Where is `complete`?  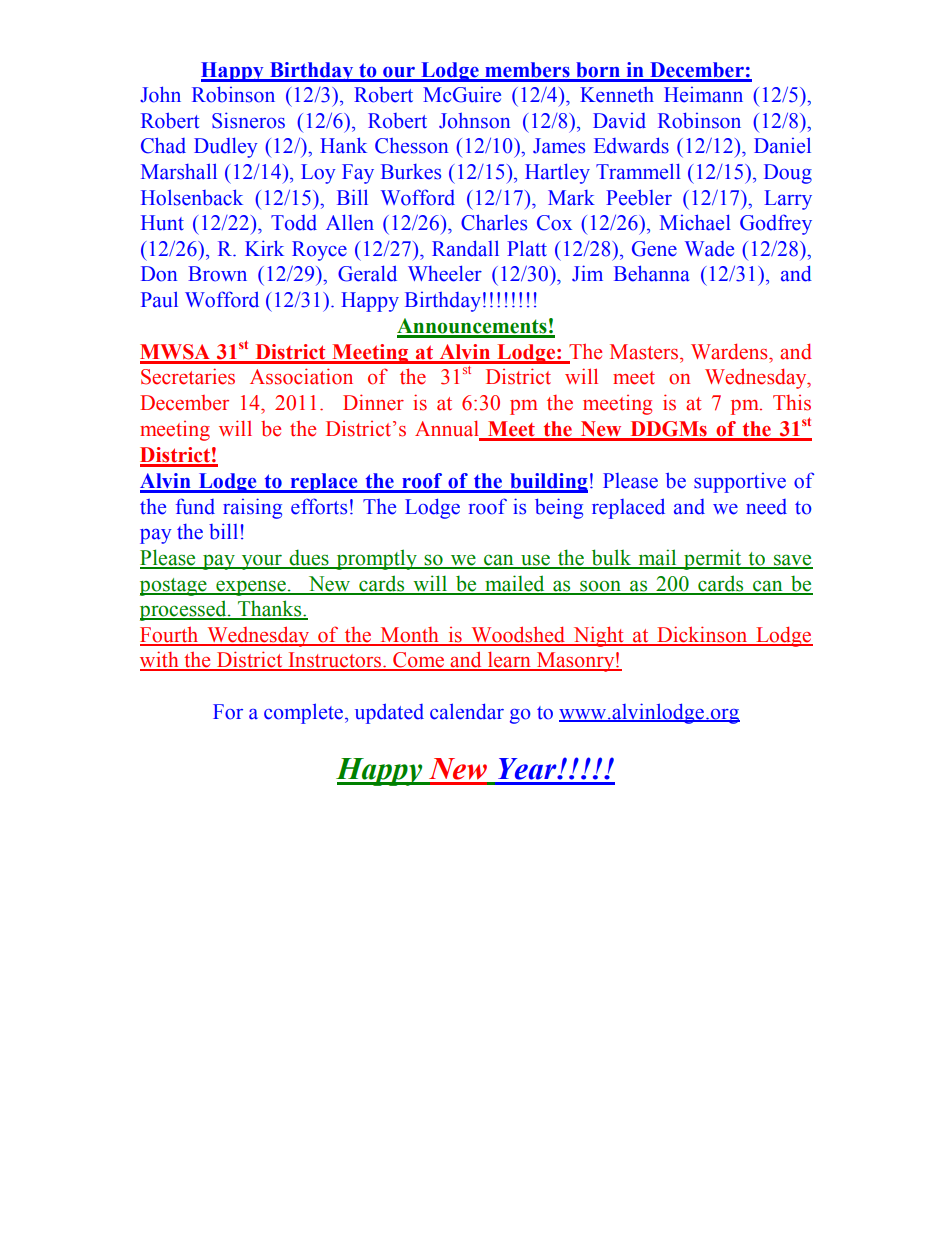 complete is located at coordinates (305, 713).
